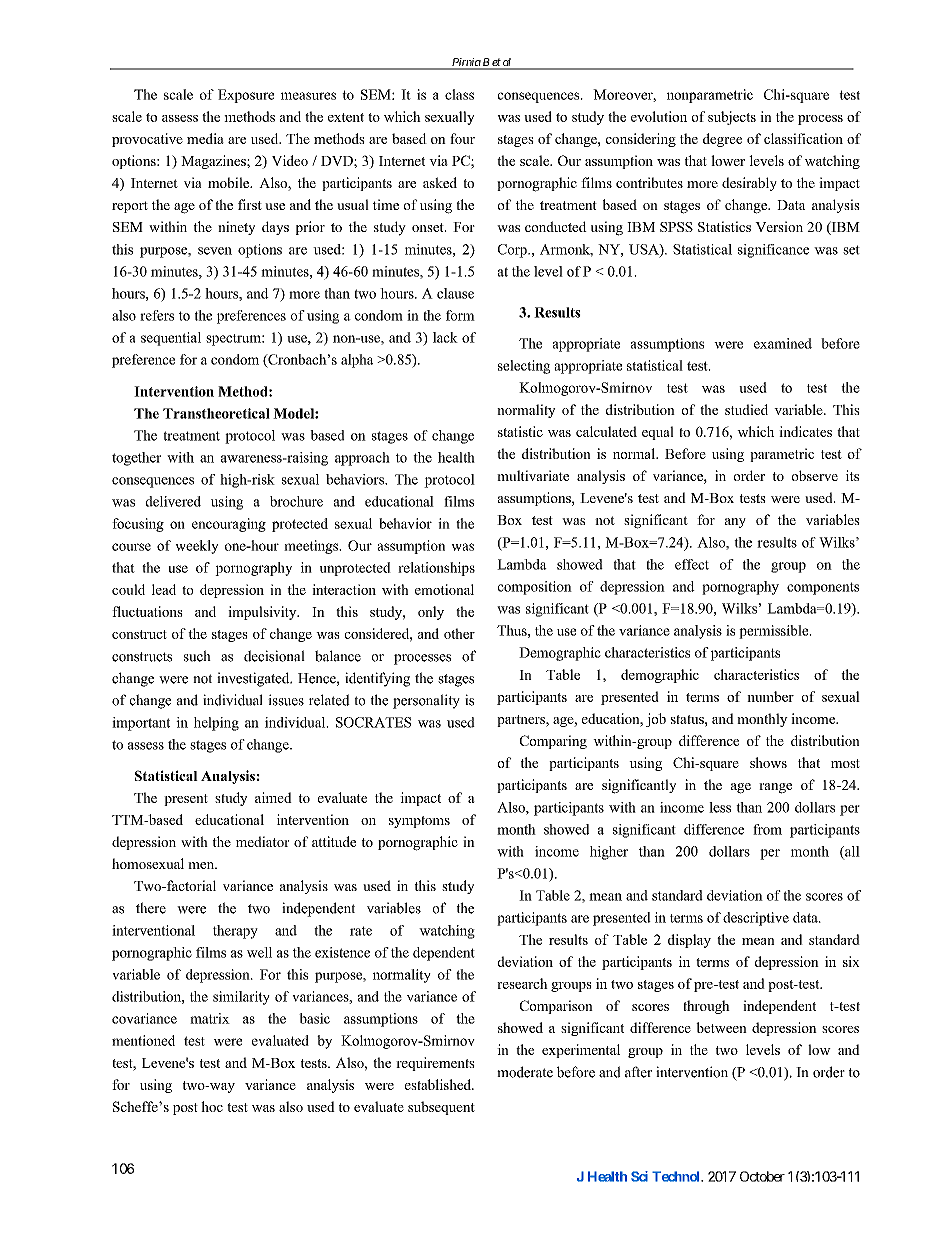 This screenshot has height=1233, width=952. I want to click on symptoms, so click(419, 822).
